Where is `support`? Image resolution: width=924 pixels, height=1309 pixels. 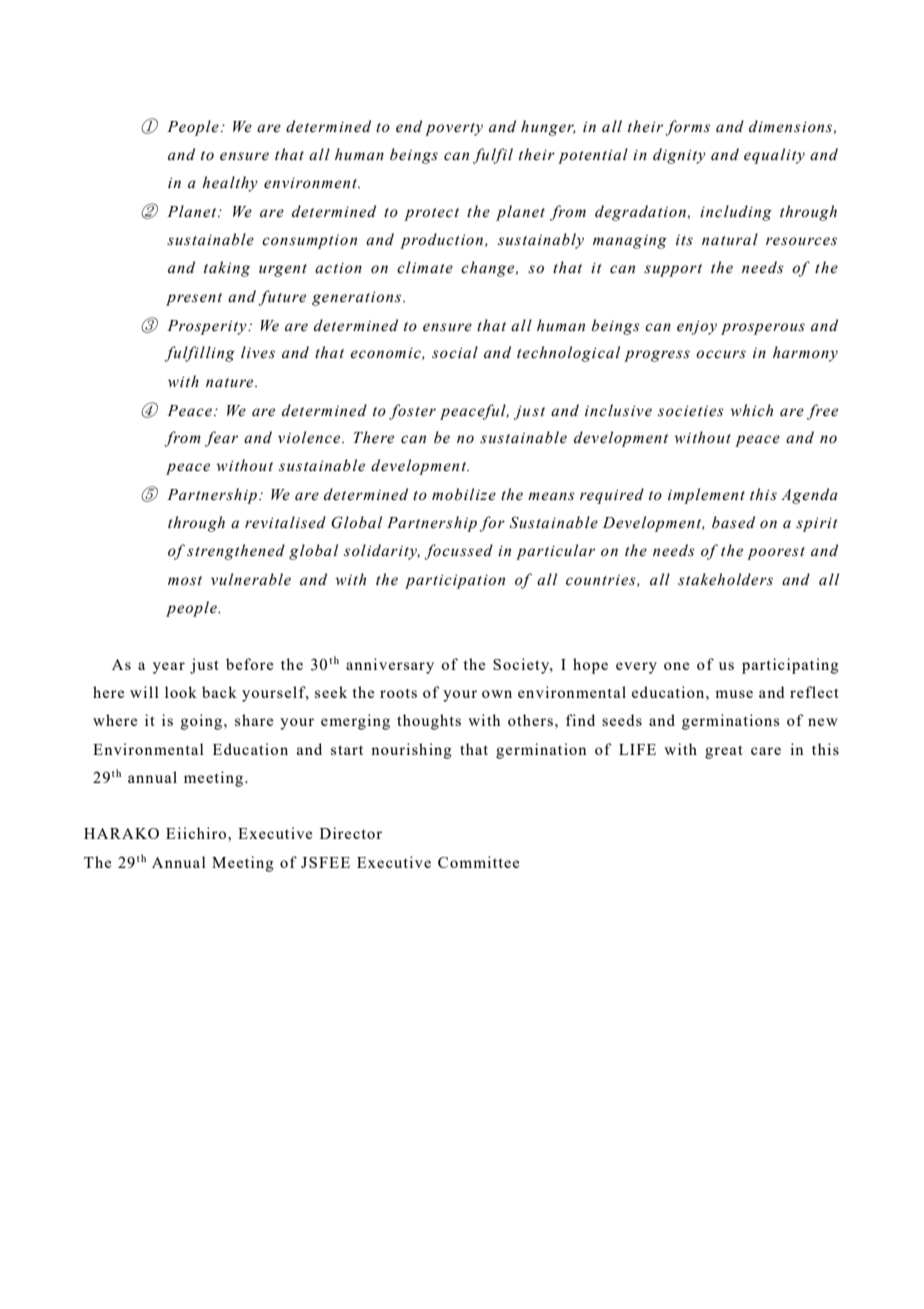
support is located at coordinates (673, 270).
